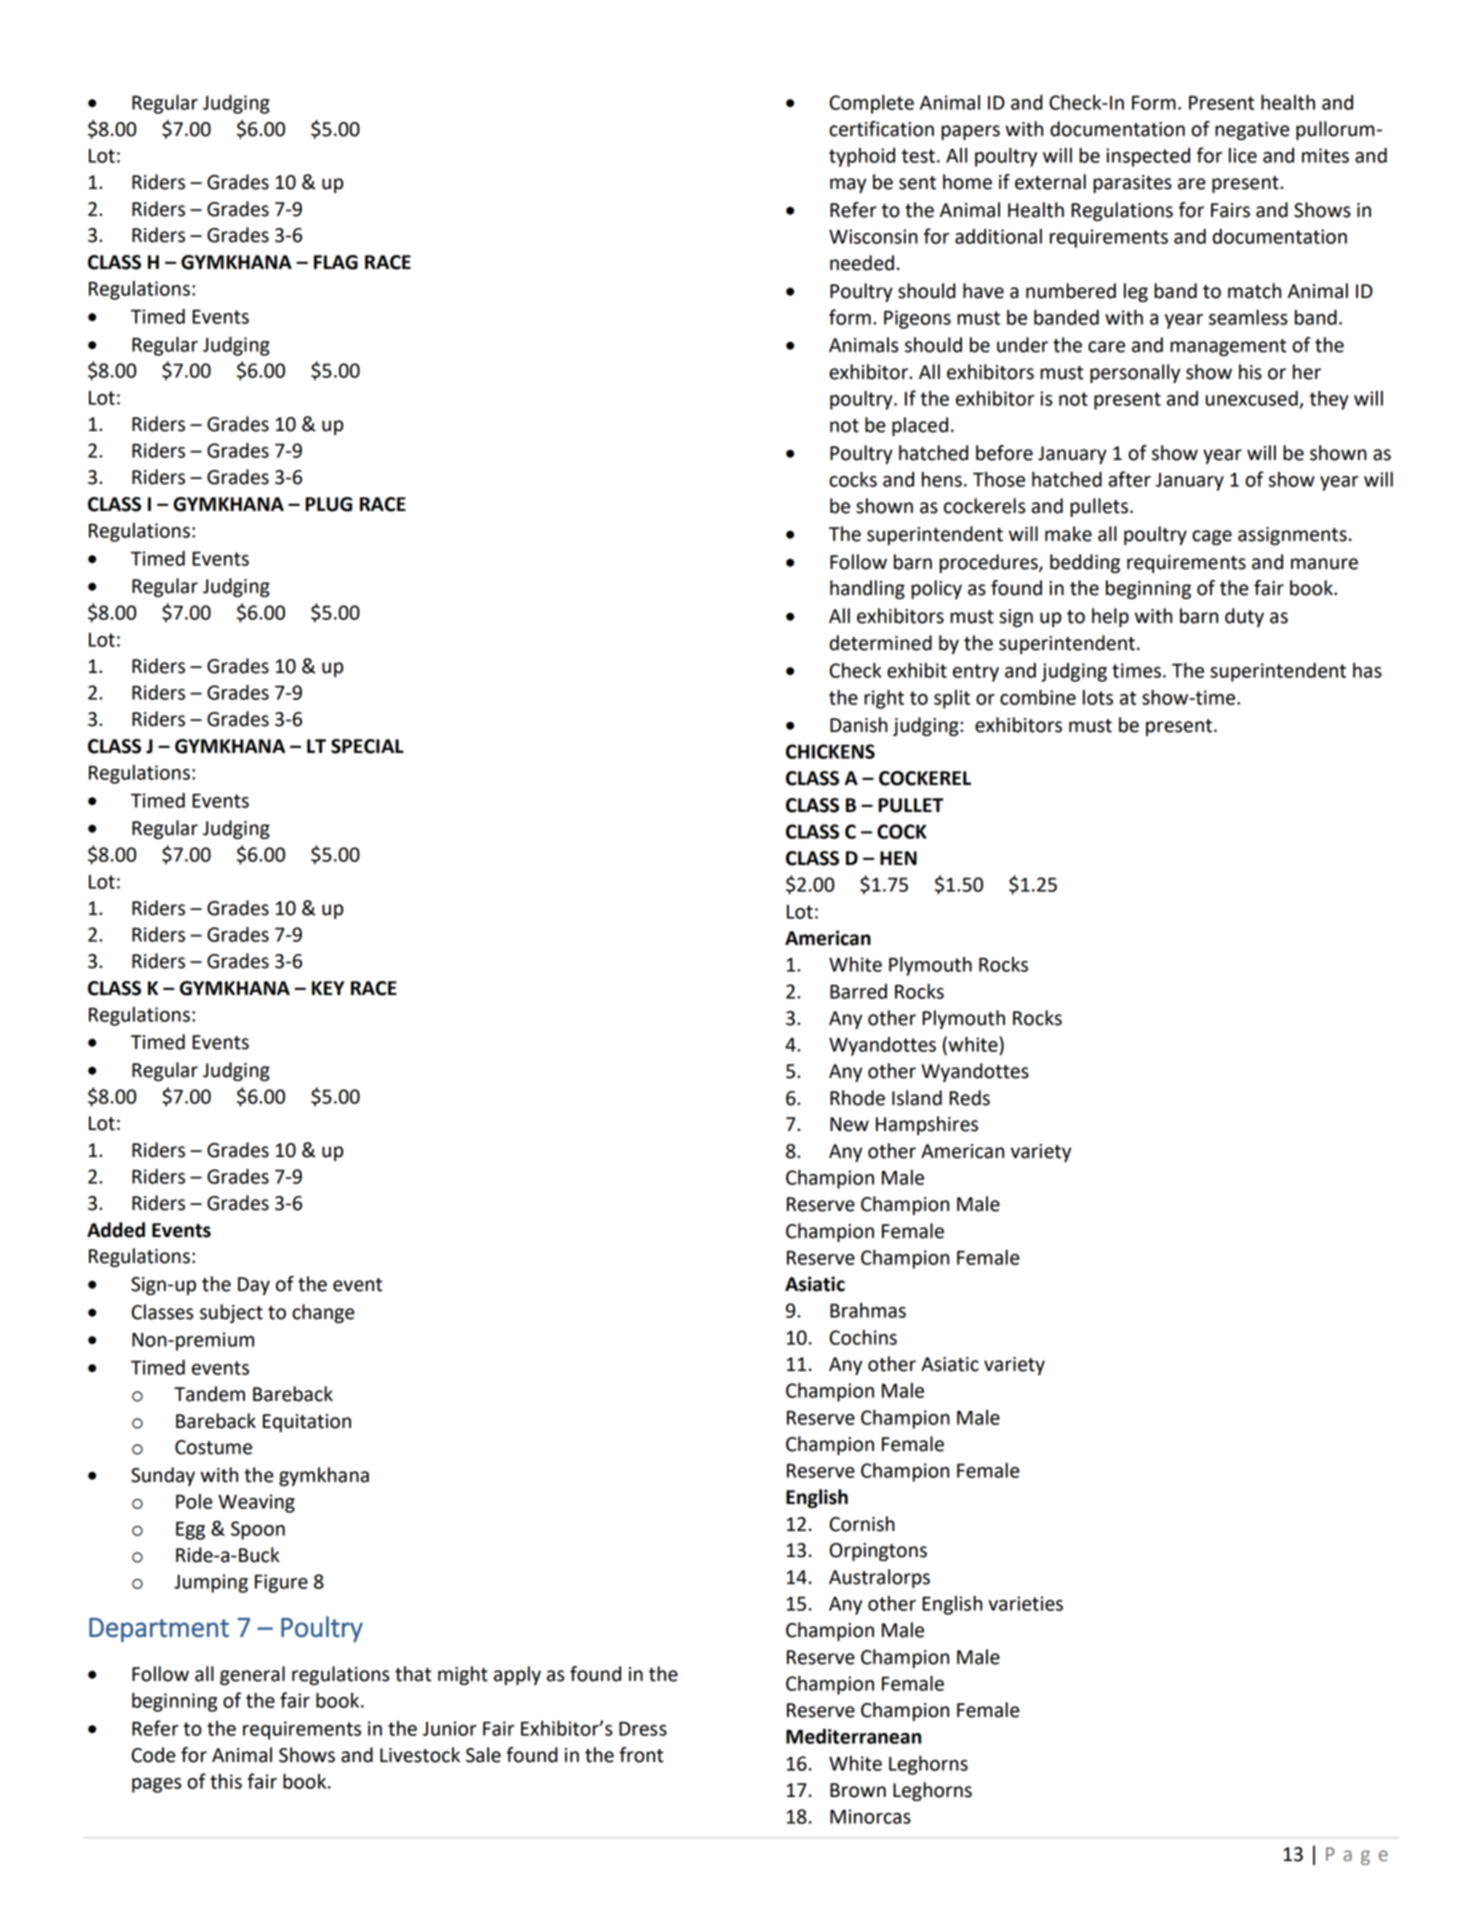 This page has width=1483, height=1919. Describe the element at coordinates (367, 746) in the page. I see `SPECIAL` at that location.
